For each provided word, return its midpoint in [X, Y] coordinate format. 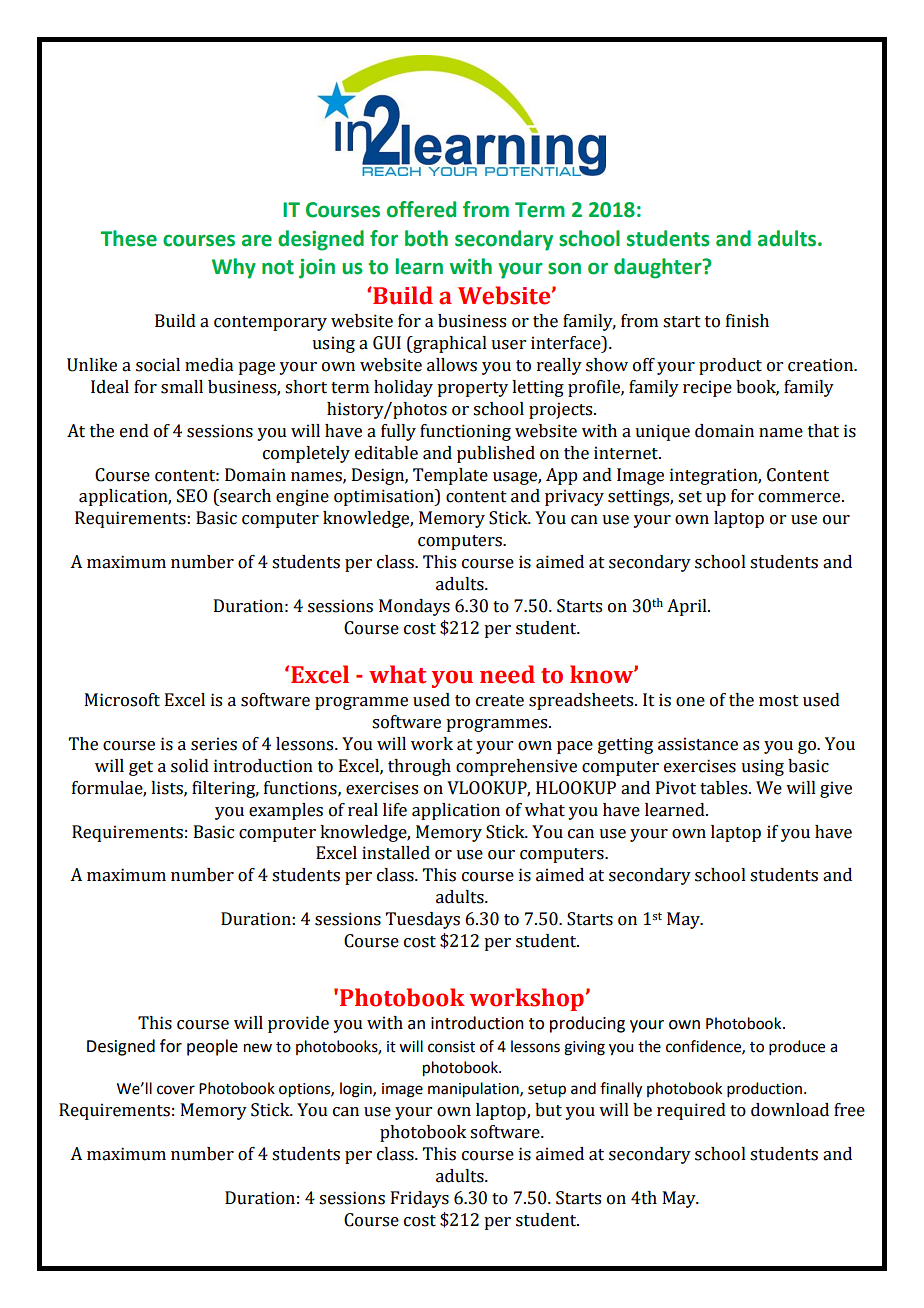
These [129, 238]
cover [176, 1090]
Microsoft [122, 700]
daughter [659, 268]
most [779, 701]
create [500, 701]
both [426, 238]
